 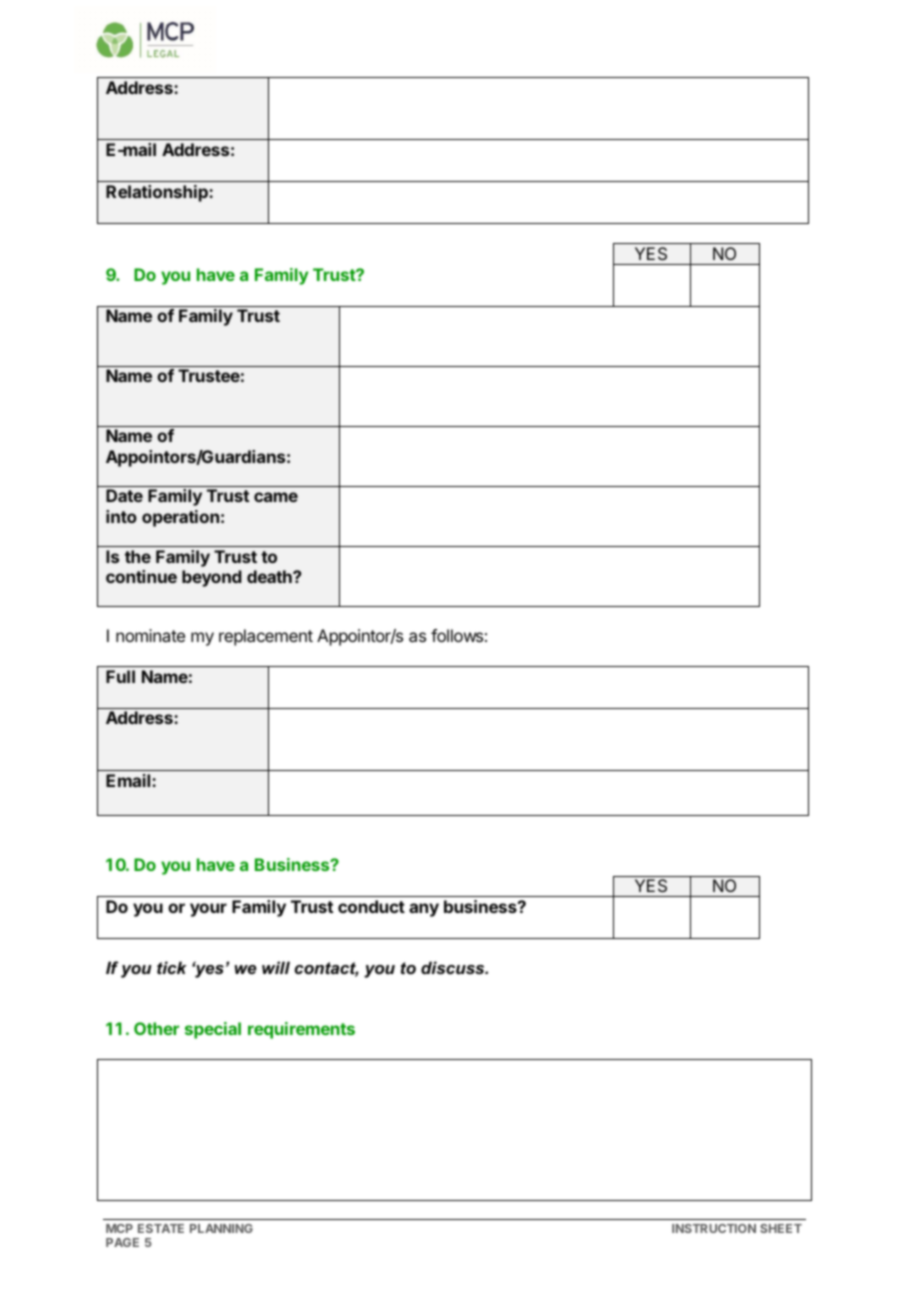 I want to click on any, so click(x=424, y=910).
